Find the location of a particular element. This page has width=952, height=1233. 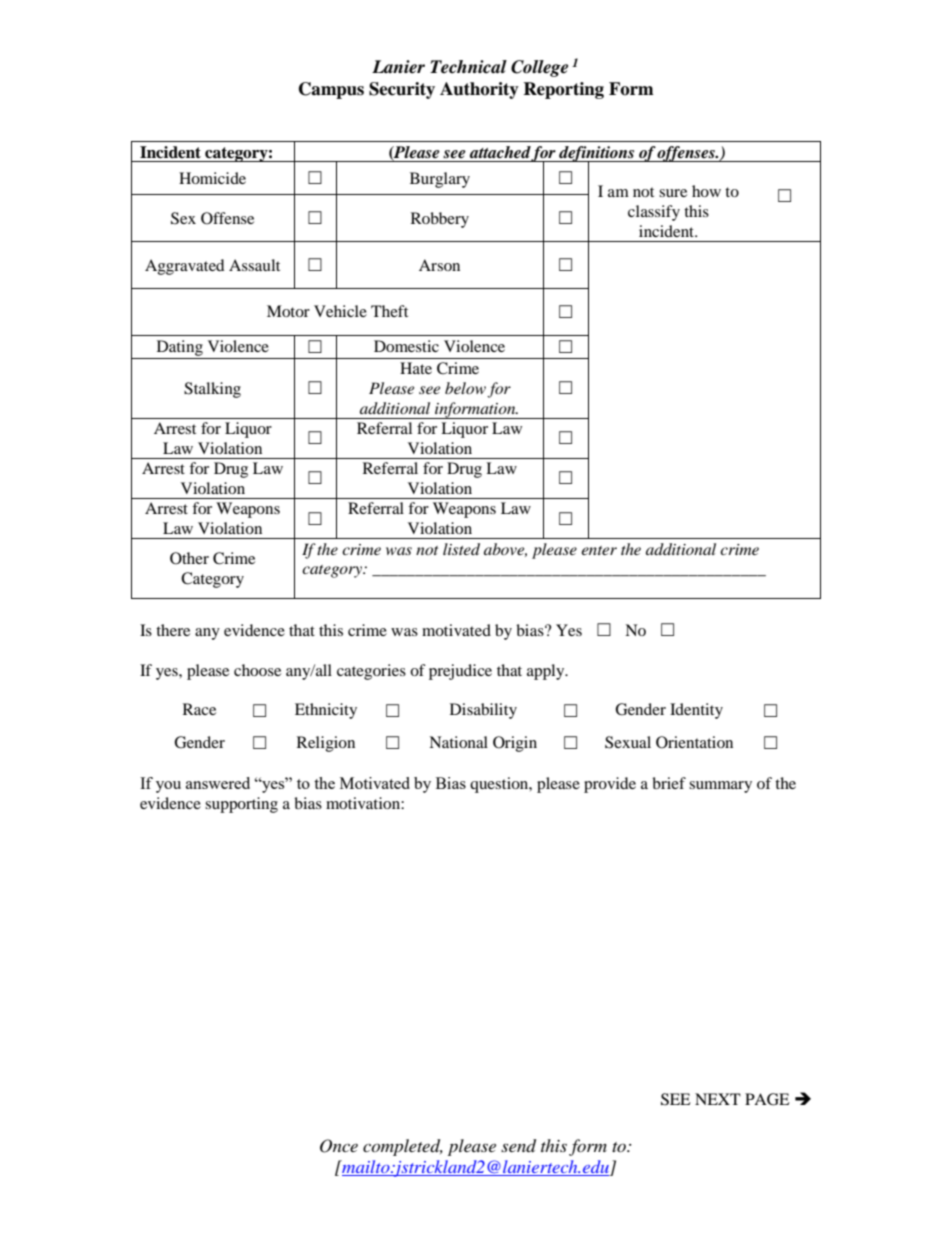

below is located at coordinates (465, 388).
